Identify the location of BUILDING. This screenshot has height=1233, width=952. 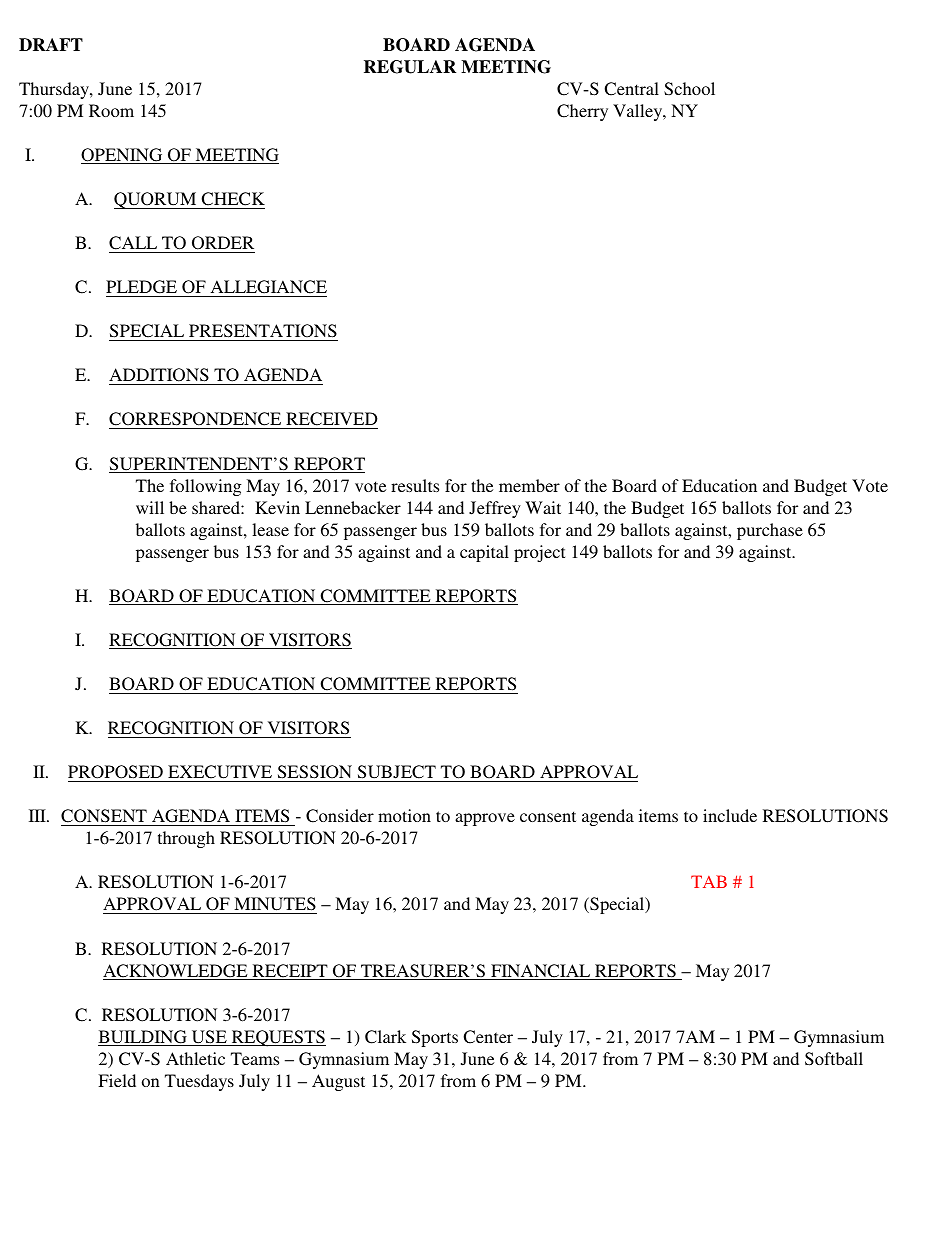
(143, 1038).
